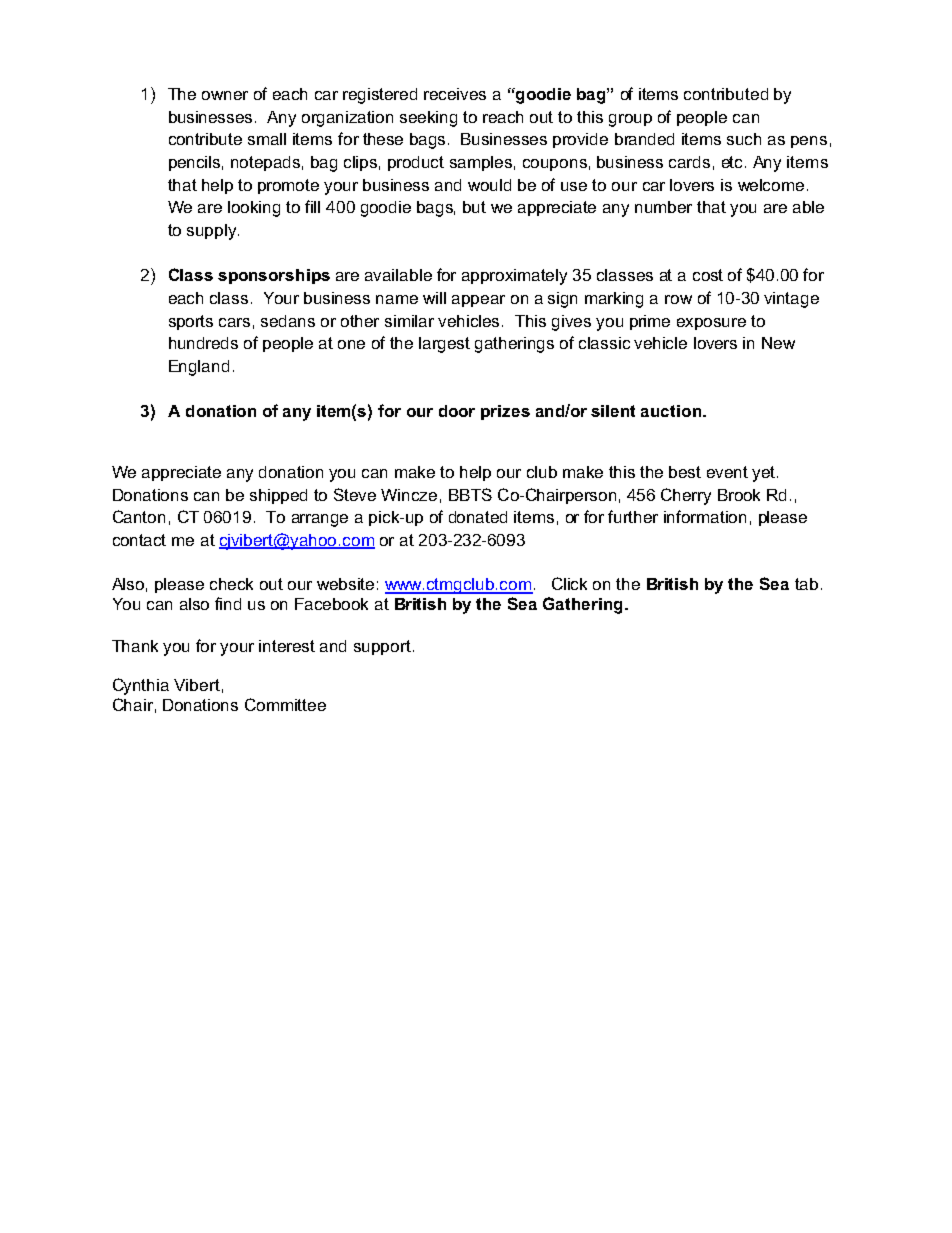 This screenshot has width=952, height=1233. Describe the element at coordinates (225, 95) in the screenshot. I see `owner` at that location.
